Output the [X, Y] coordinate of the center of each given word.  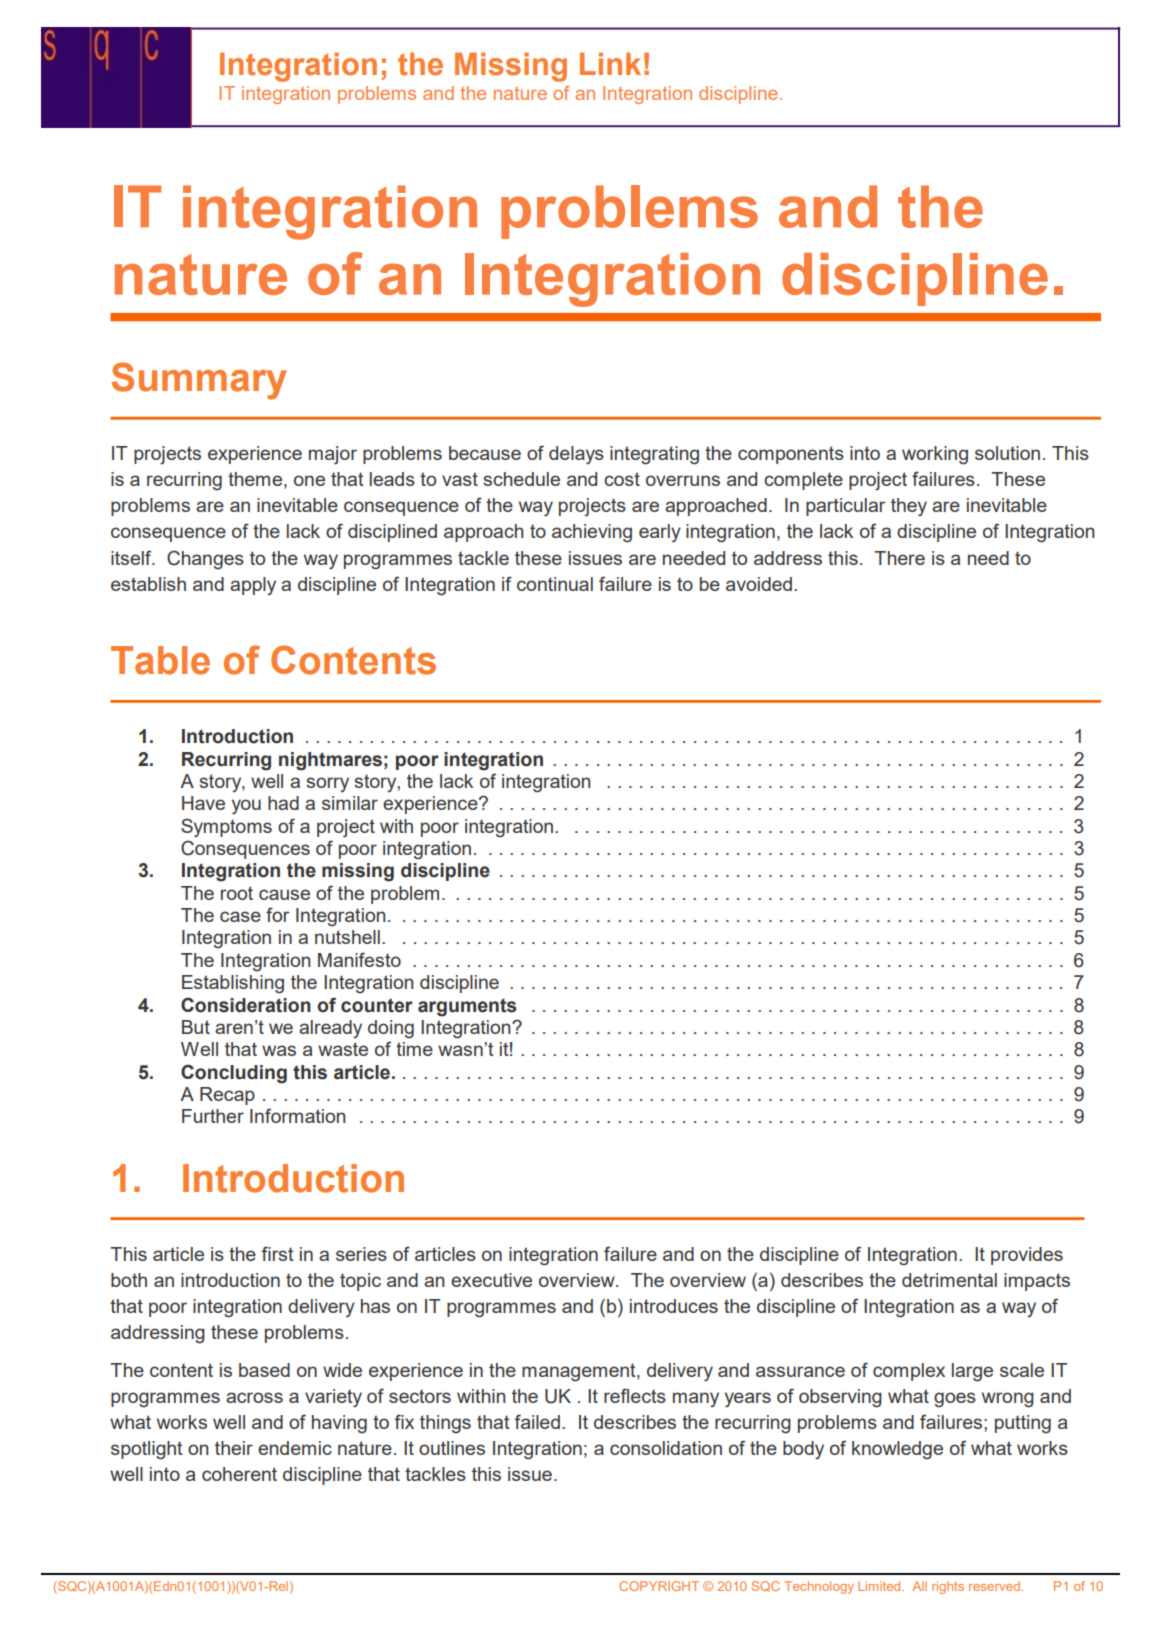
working [935, 455]
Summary [199, 381]
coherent [239, 1474]
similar [350, 803]
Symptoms [226, 827]
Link [610, 63]
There [899, 558]
